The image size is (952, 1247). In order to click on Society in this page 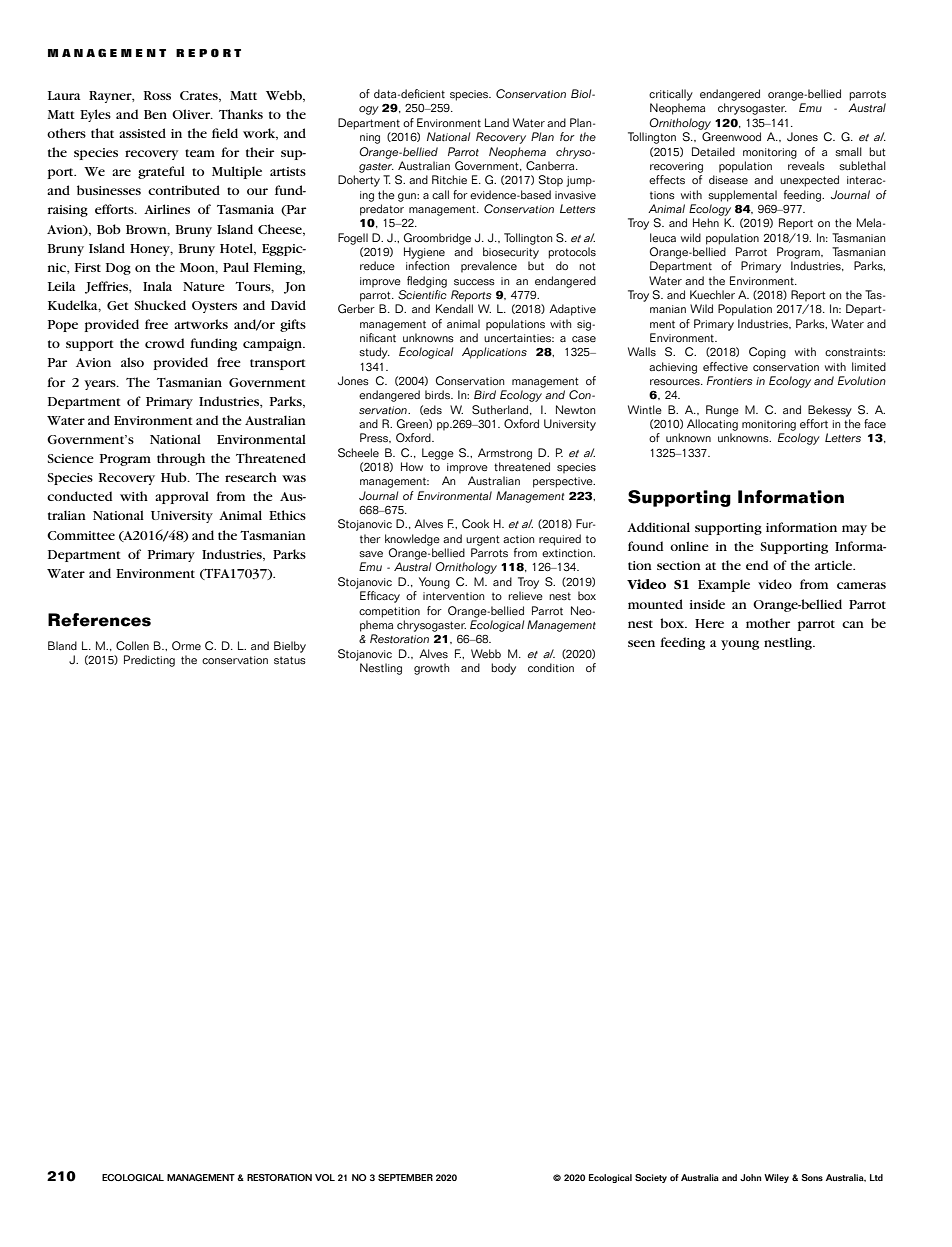, I will do `click(651, 1178)`.
